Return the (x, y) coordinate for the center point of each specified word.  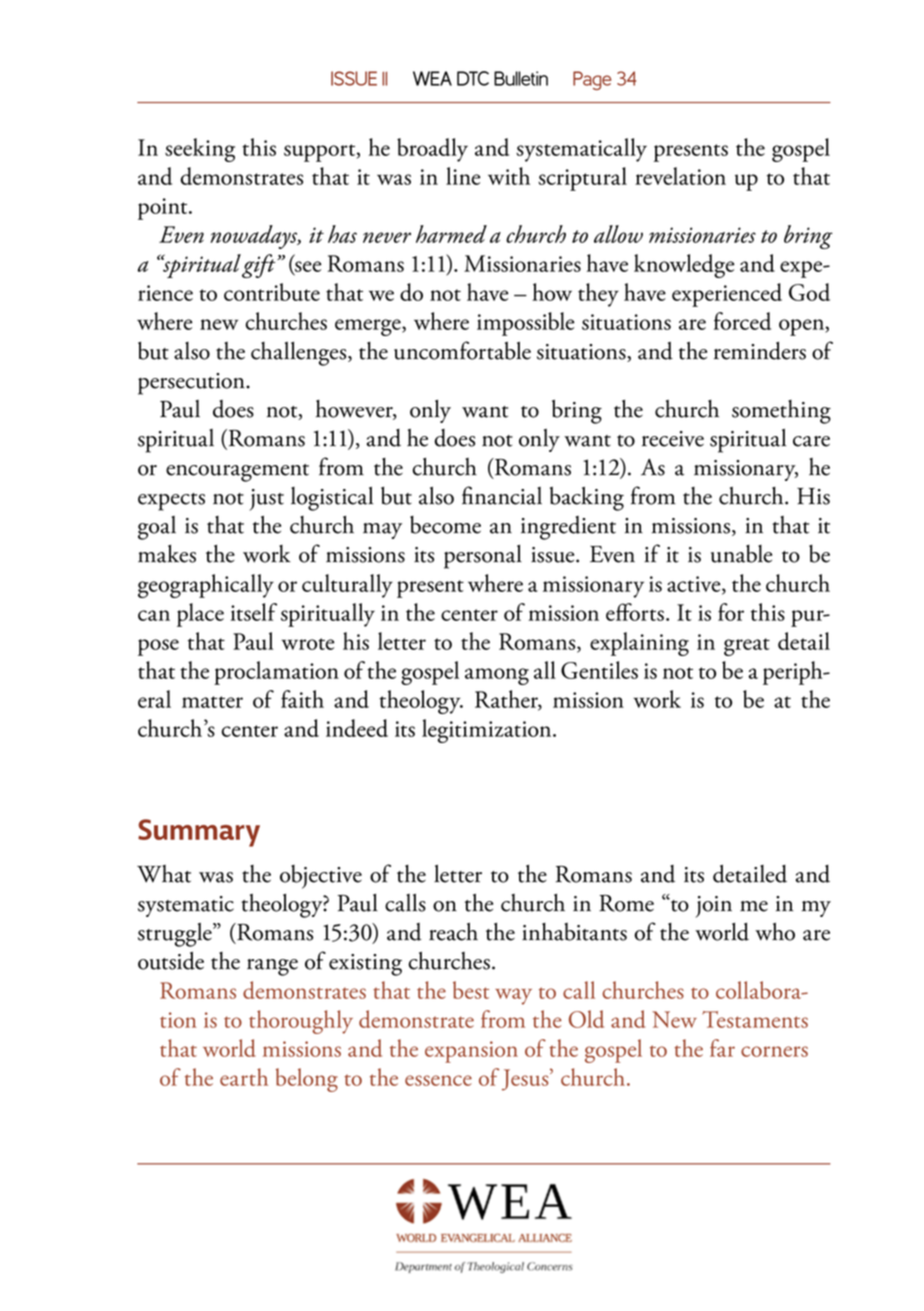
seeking (200, 150)
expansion (471, 1052)
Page (592, 80)
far (722, 1048)
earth (244, 1077)
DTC (473, 78)
